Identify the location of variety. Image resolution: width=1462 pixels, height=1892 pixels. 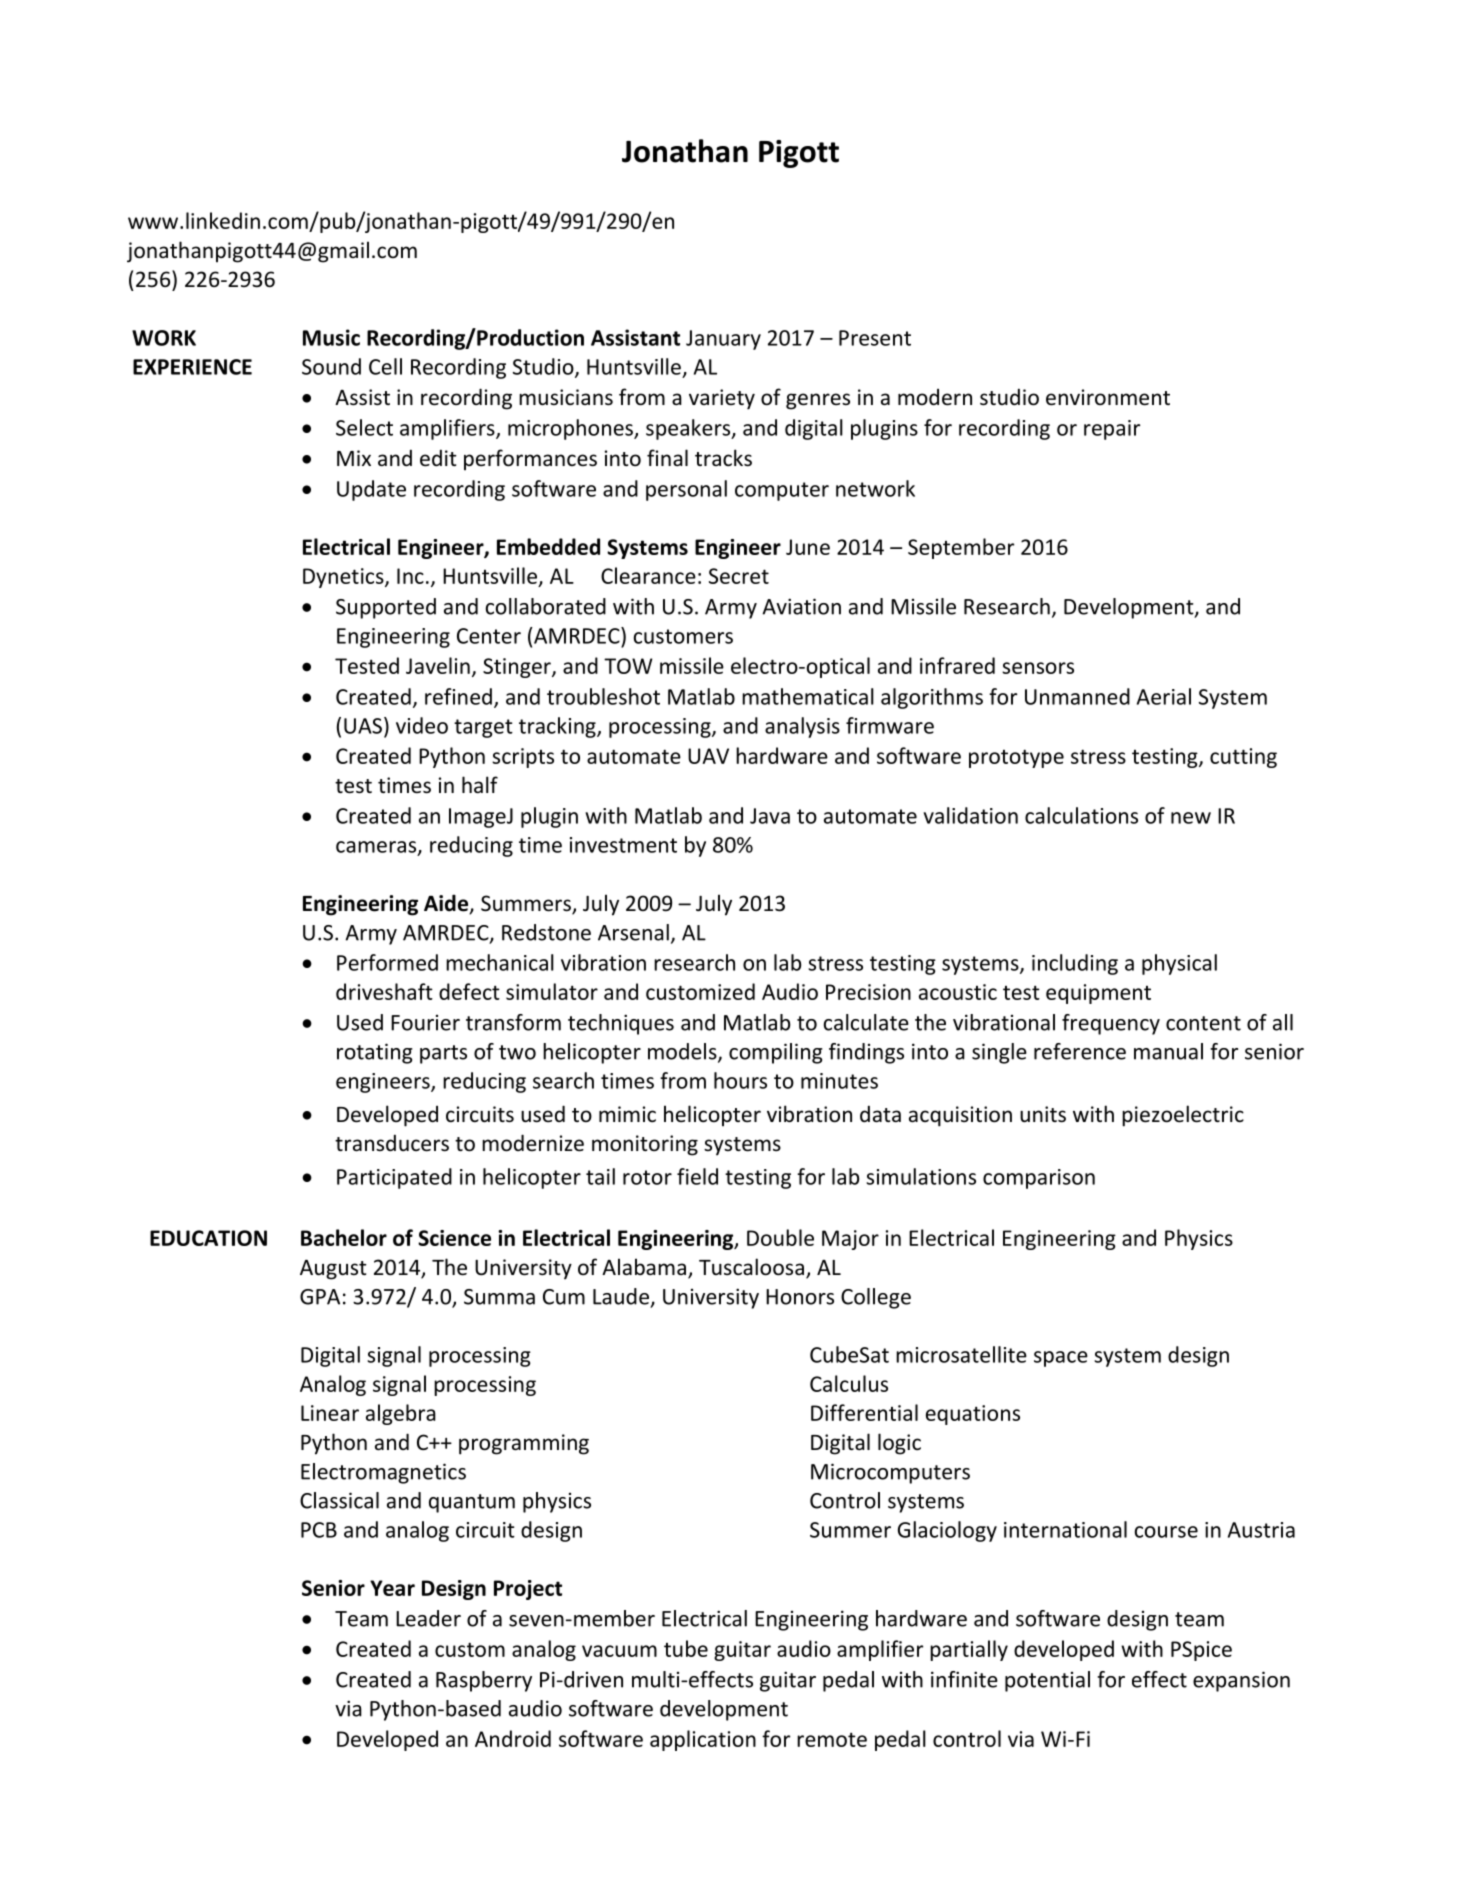
(722, 399).
